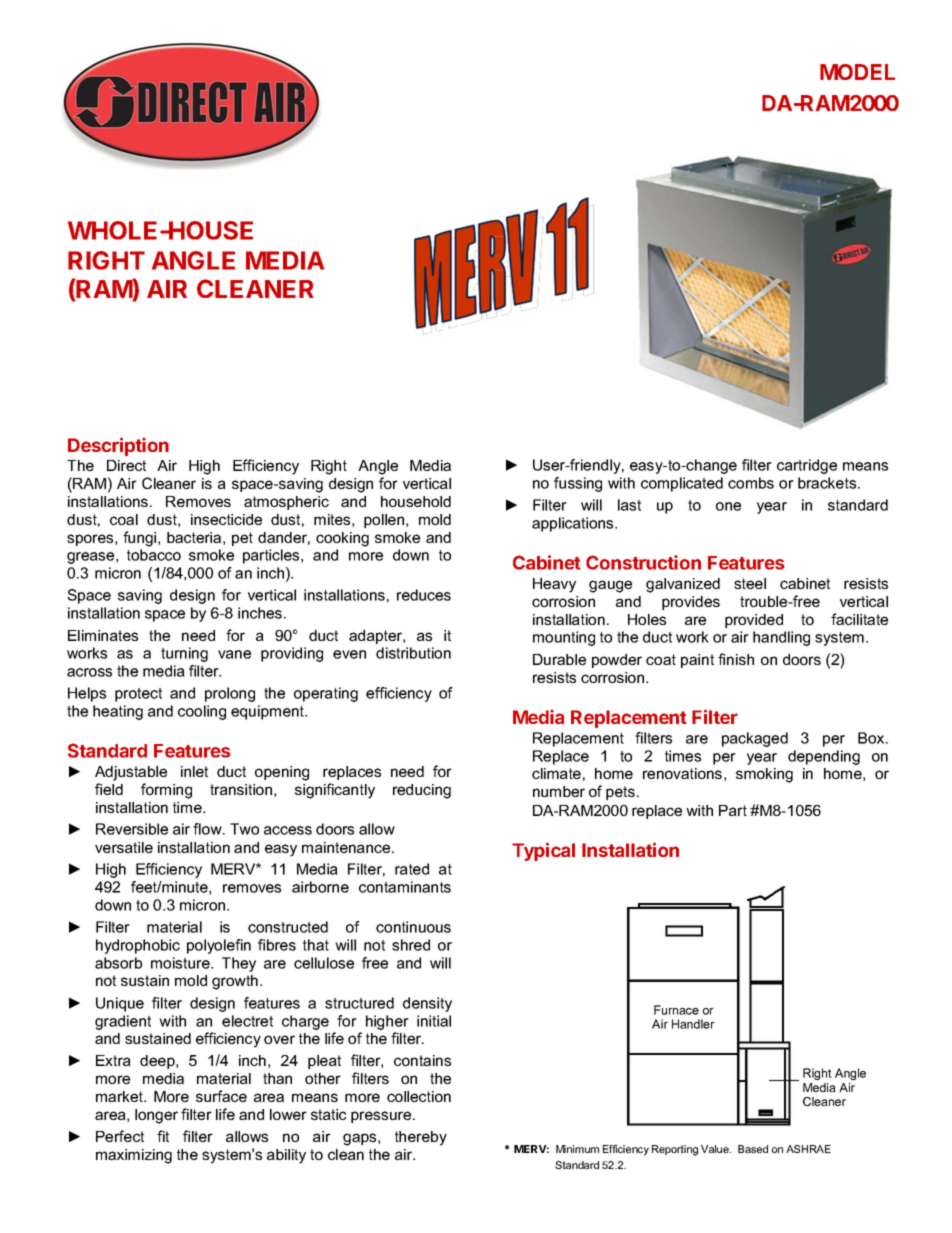 This page has width=952, height=1233. Describe the element at coordinates (857, 72) in the page. I see `MODEL` at that location.
